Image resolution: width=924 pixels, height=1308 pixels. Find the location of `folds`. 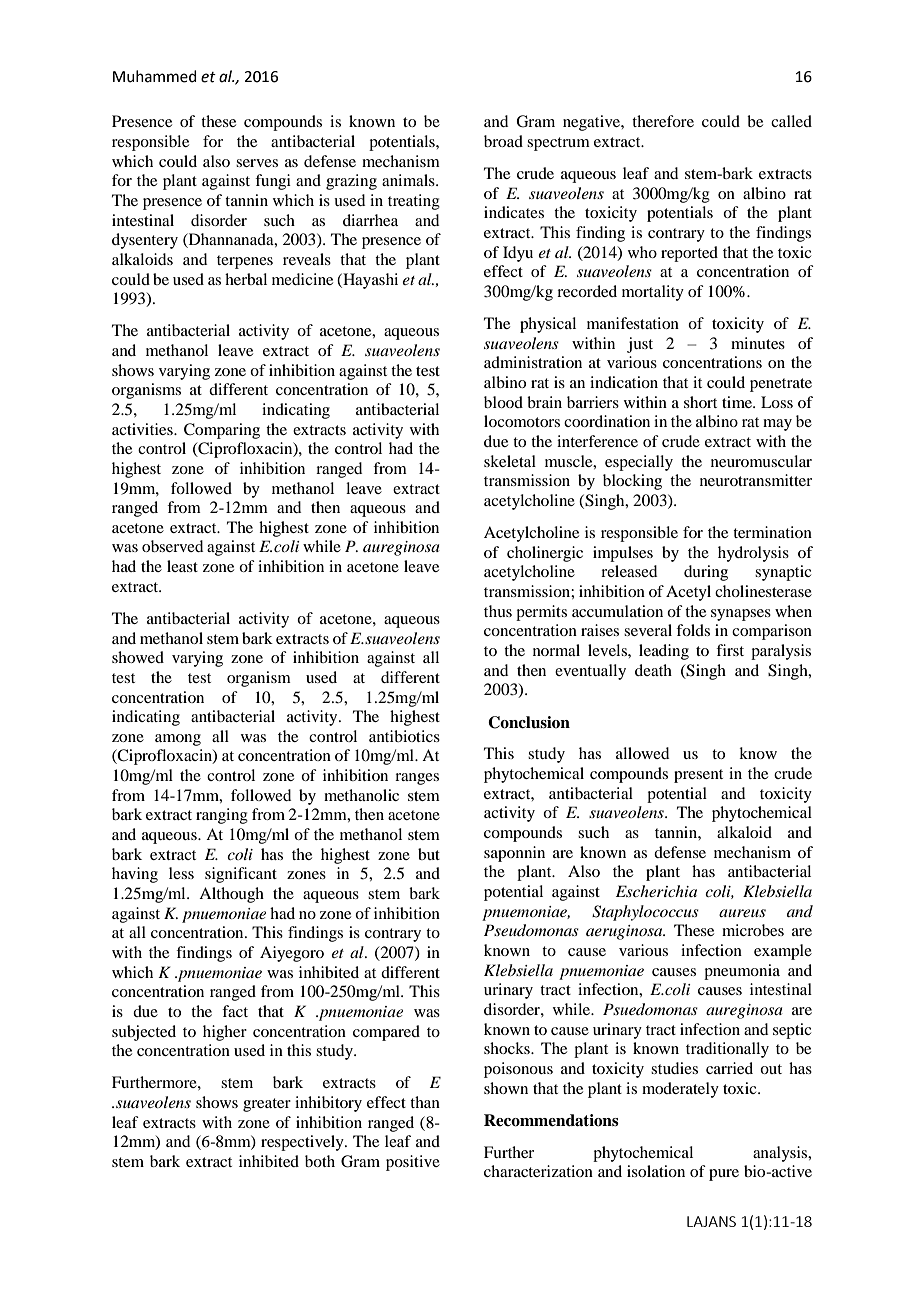

folds is located at coordinates (693, 630).
